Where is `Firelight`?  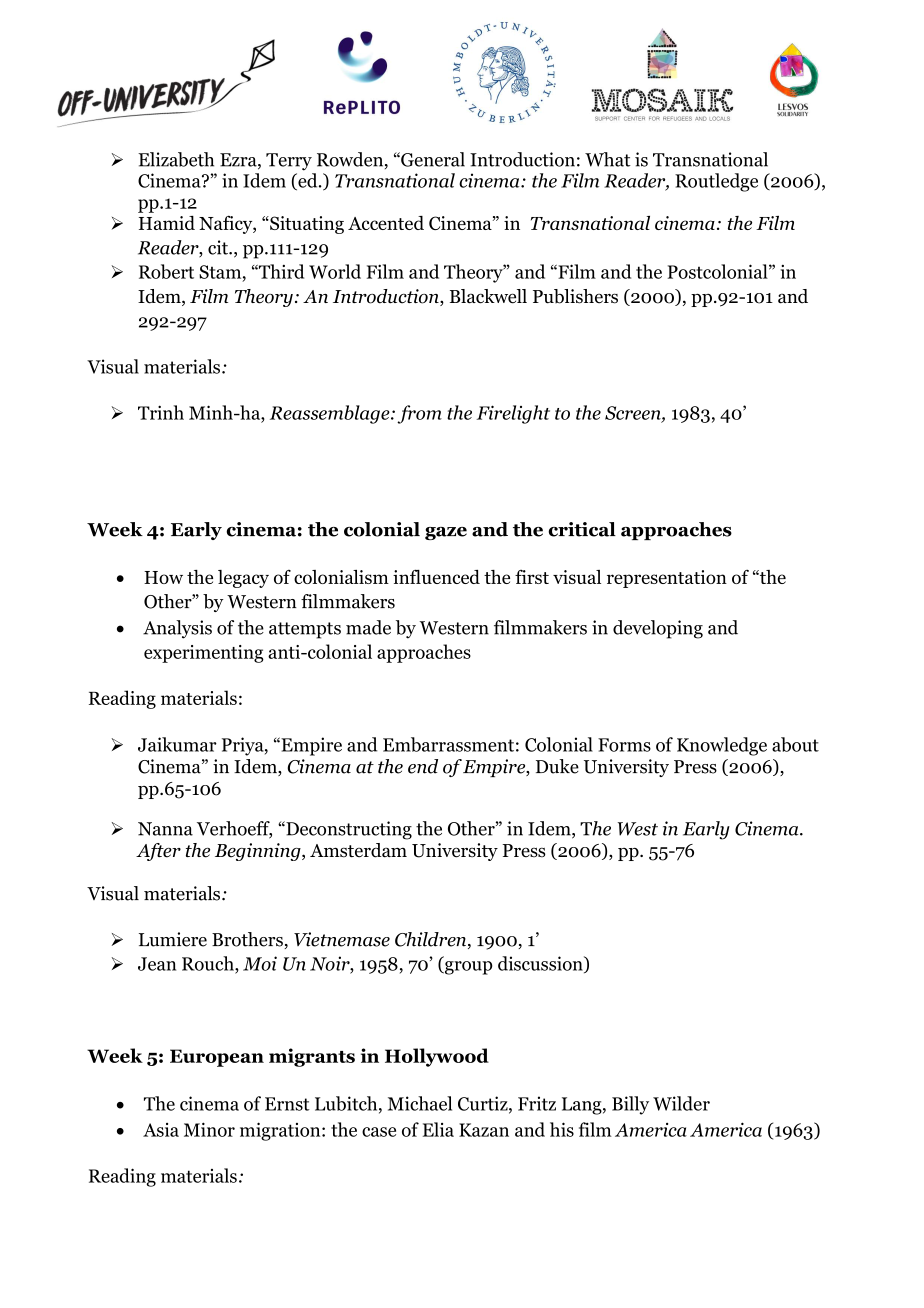 Firelight is located at coordinates (513, 414).
